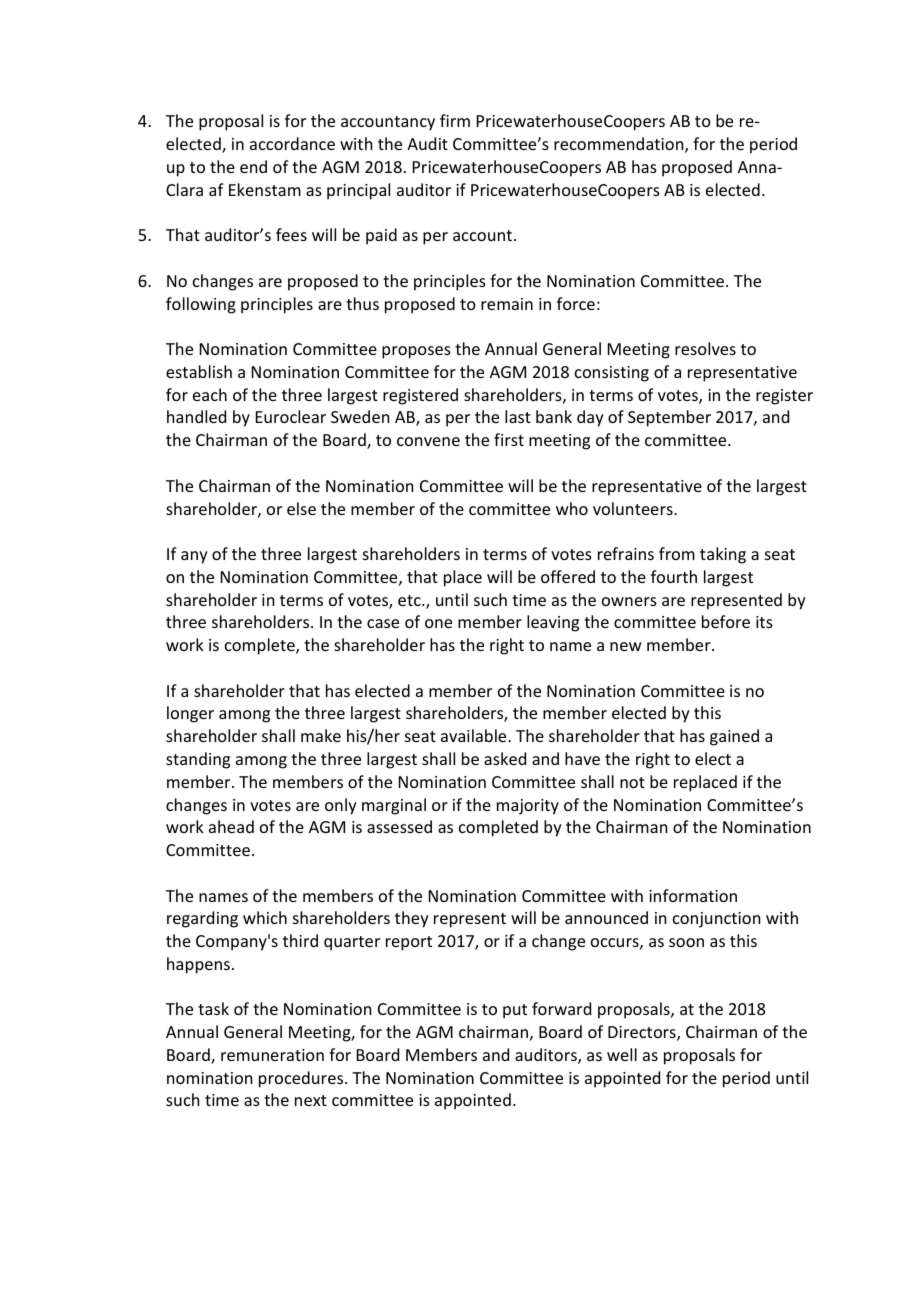 The image size is (924, 1309). Describe the element at coordinates (383, 623) in the page. I see `case` at that location.
